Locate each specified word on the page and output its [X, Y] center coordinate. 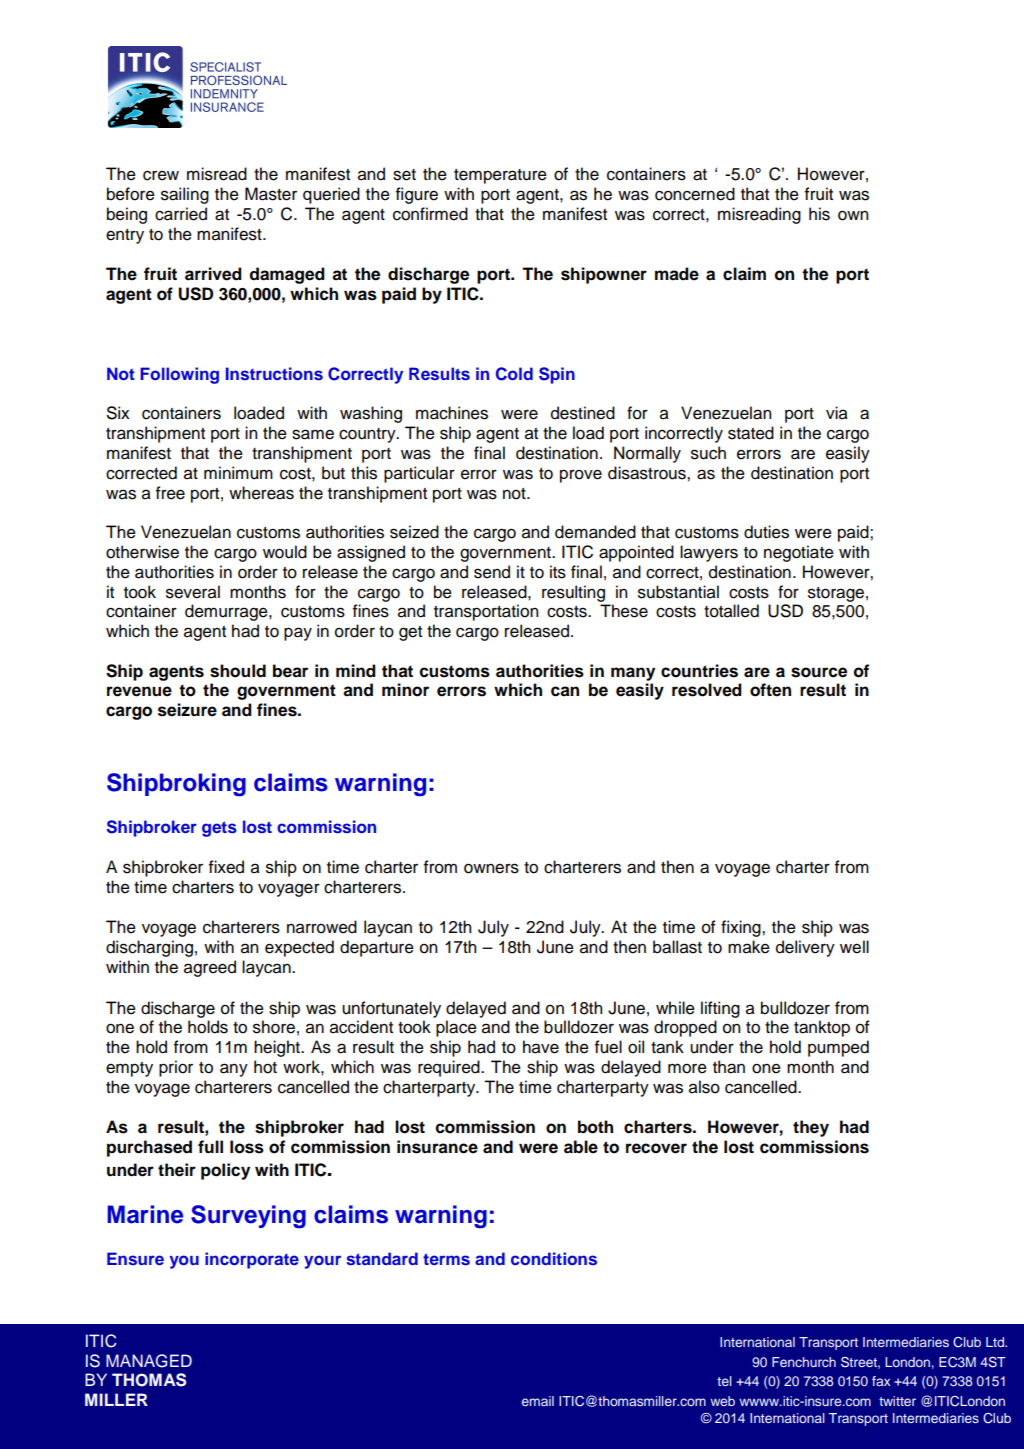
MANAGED [149, 1361]
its [558, 572]
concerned [695, 194]
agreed [210, 968]
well [854, 947]
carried [181, 214]
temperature [500, 176]
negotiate [799, 553]
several [193, 592]
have [541, 1047]
